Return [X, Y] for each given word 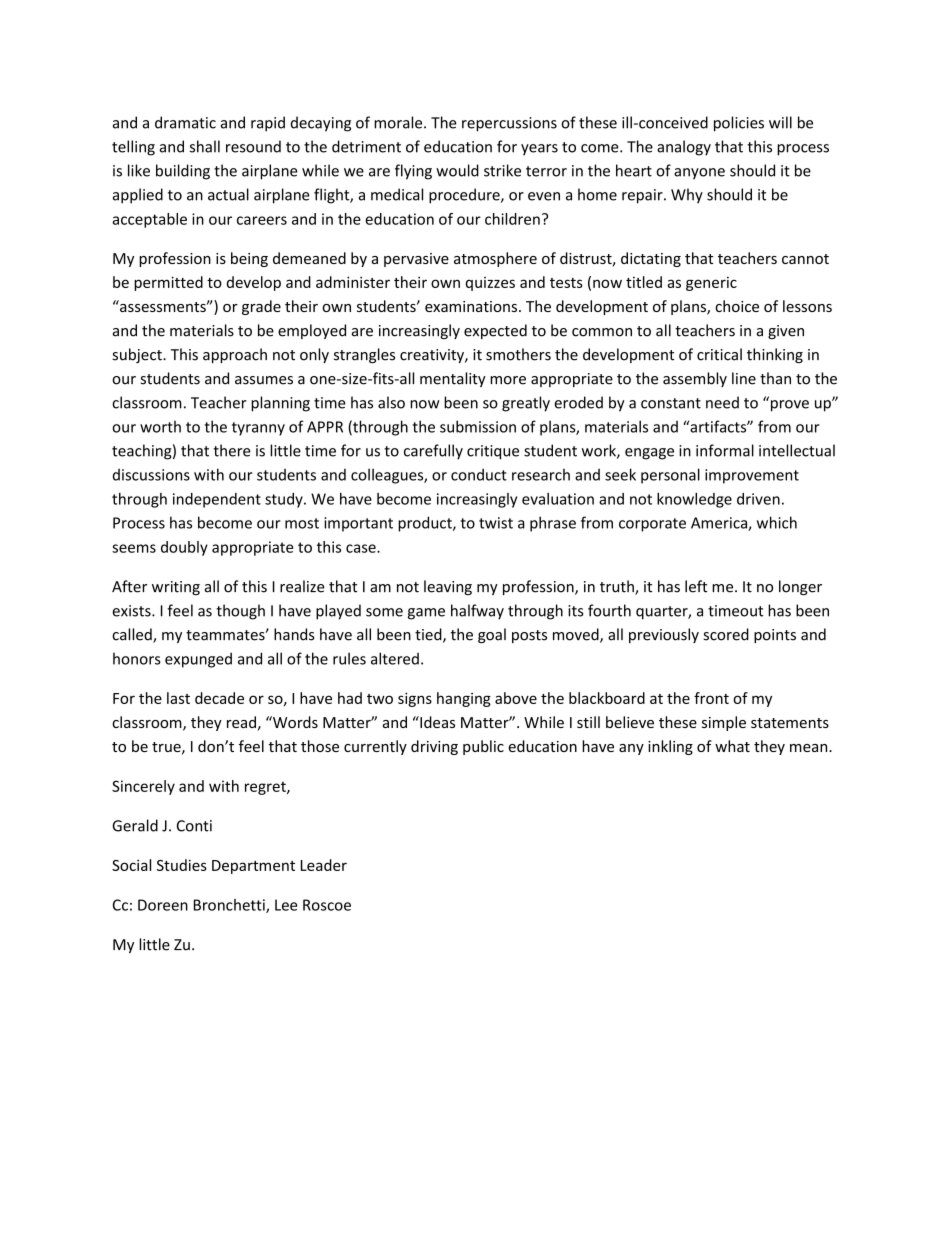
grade [261, 307]
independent [217, 500]
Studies [182, 865]
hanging [464, 699]
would [457, 170]
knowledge [694, 500]
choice [737, 306]
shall [205, 146]
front [711, 698]
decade [219, 698]
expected [495, 331]
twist [496, 523]
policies [739, 124]
